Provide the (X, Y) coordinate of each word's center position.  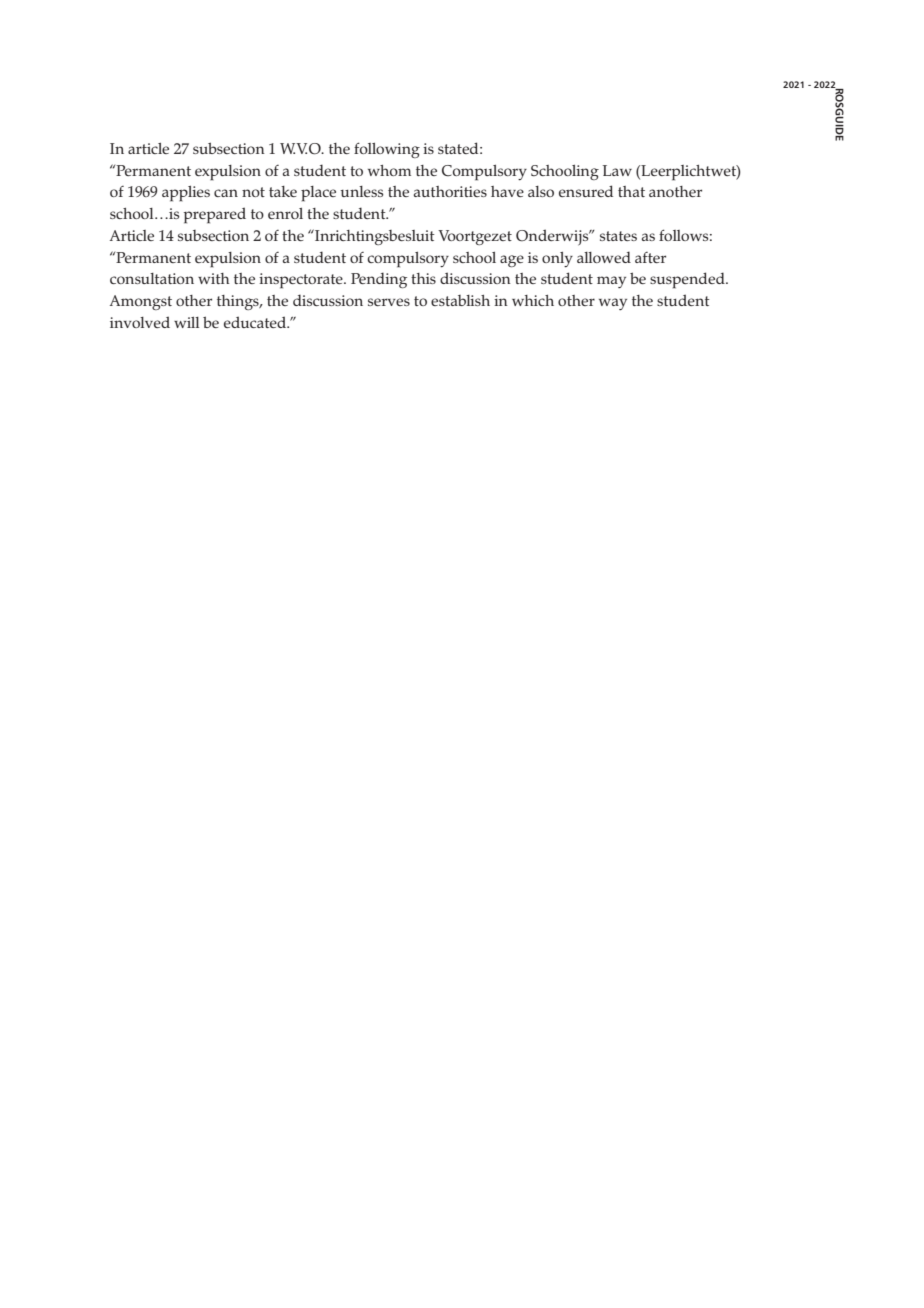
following (387, 150)
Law (617, 170)
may (611, 282)
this (423, 278)
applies (186, 194)
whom (389, 170)
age (512, 261)
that (631, 191)
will (186, 322)
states (618, 236)
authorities (450, 191)
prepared (215, 215)
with (214, 278)
